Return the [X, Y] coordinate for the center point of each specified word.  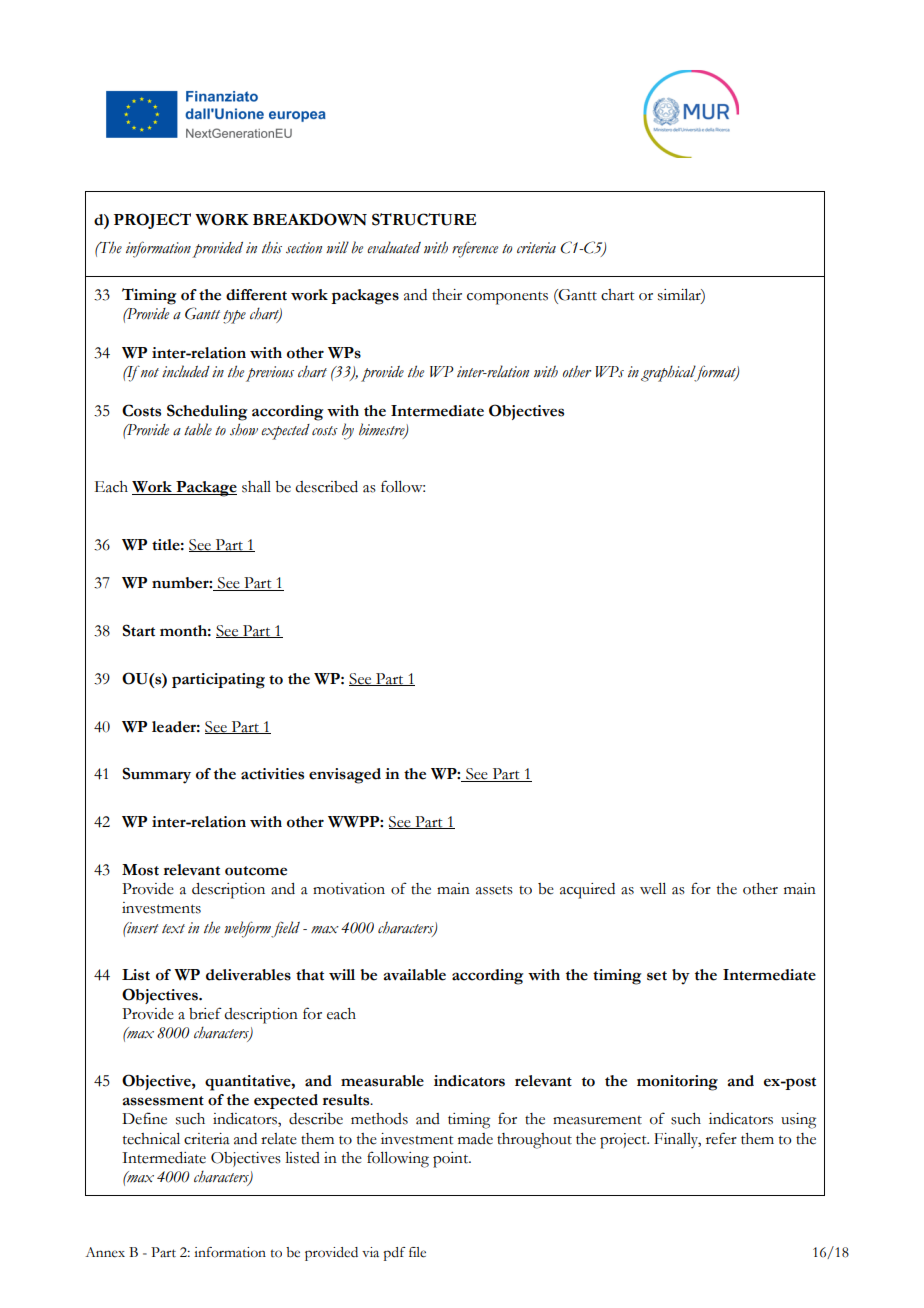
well [653, 889]
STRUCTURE [424, 219]
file [417, 1252]
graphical [669, 373]
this [272, 247]
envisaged [345, 776]
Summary [156, 775]
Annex [105, 1252]
